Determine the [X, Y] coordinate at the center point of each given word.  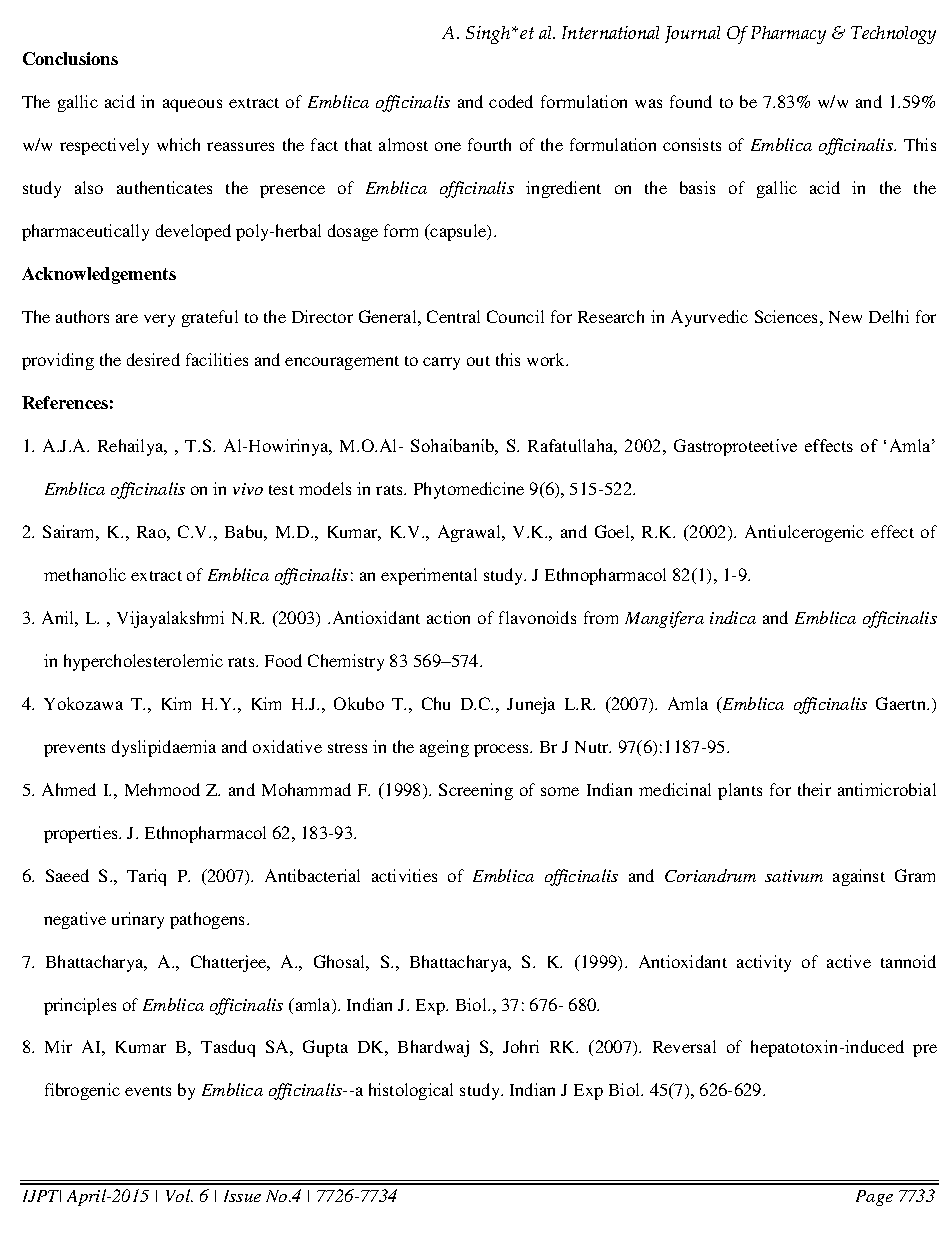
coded [511, 101]
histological [411, 1091]
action [448, 617]
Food [283, 660]
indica [733, 617]
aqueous [192, 105]
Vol [179, 1195]
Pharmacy [788, 35]
